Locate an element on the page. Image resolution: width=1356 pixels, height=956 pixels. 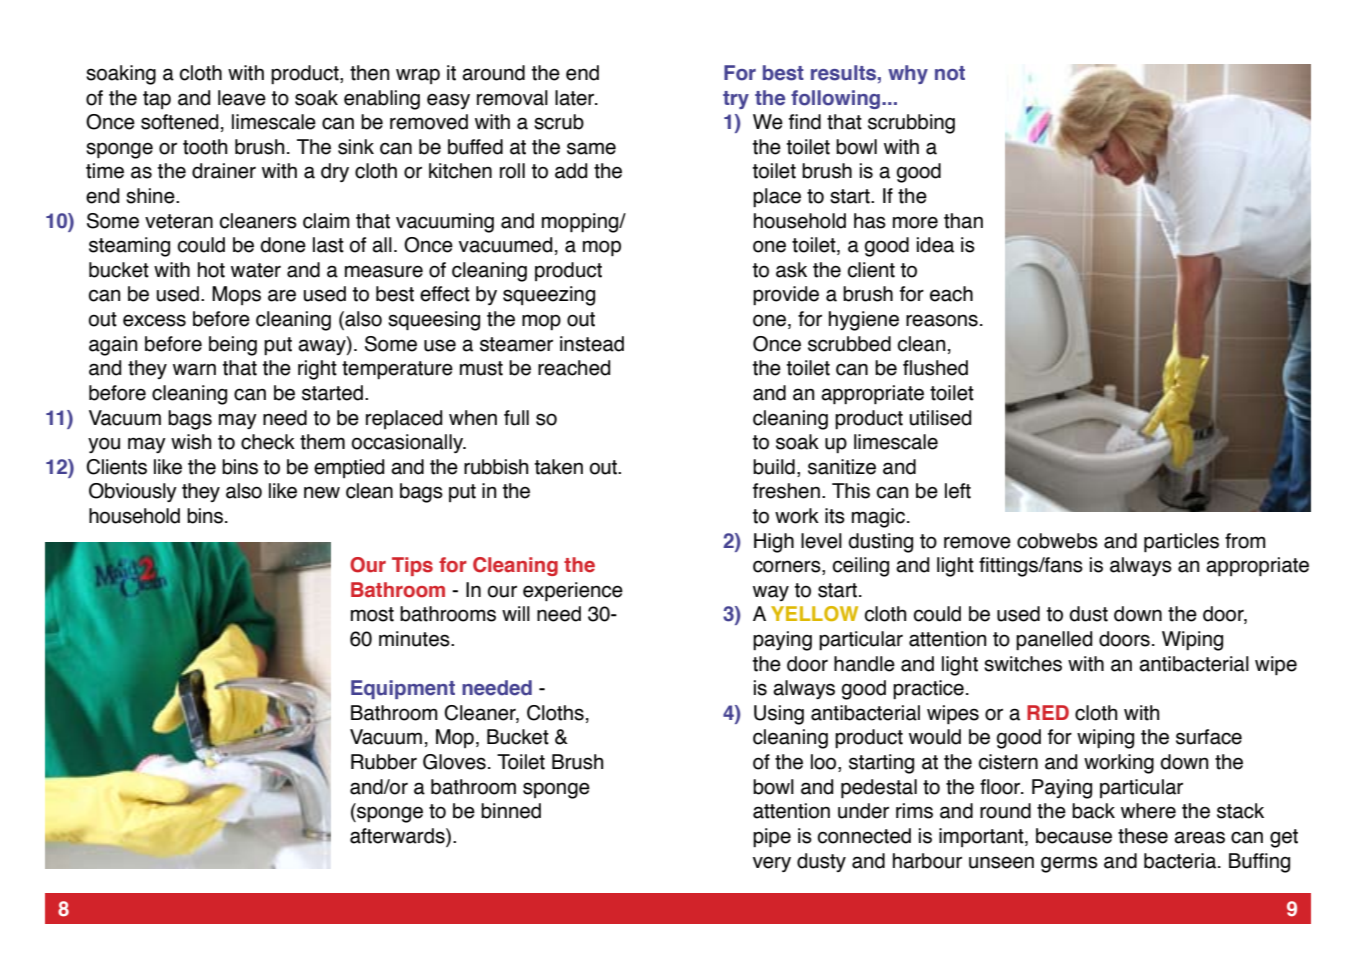
experience is located at coordinates (573, 592).
